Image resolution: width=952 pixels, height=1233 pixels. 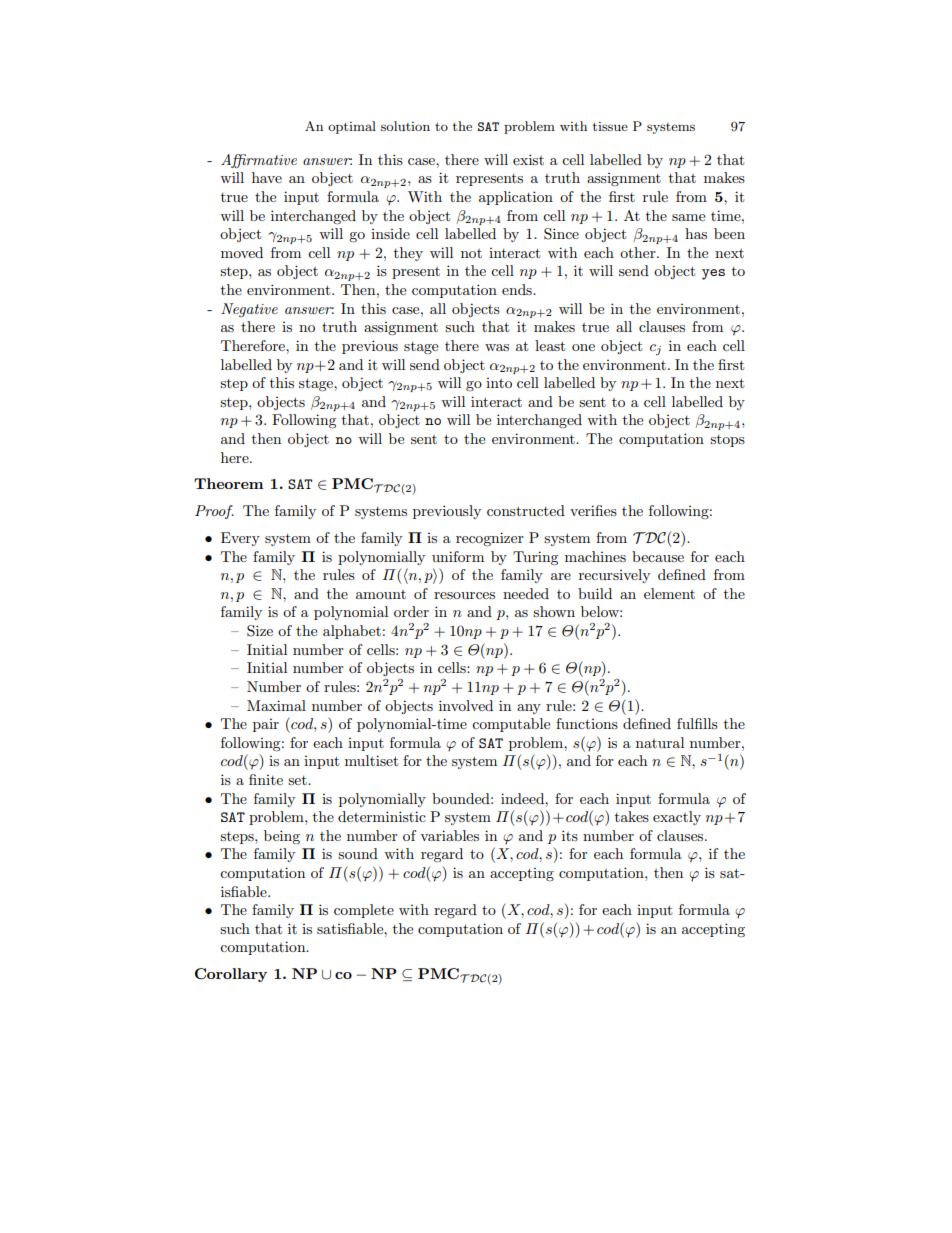 I want to click on tissue, so click(x=610, y=126).
